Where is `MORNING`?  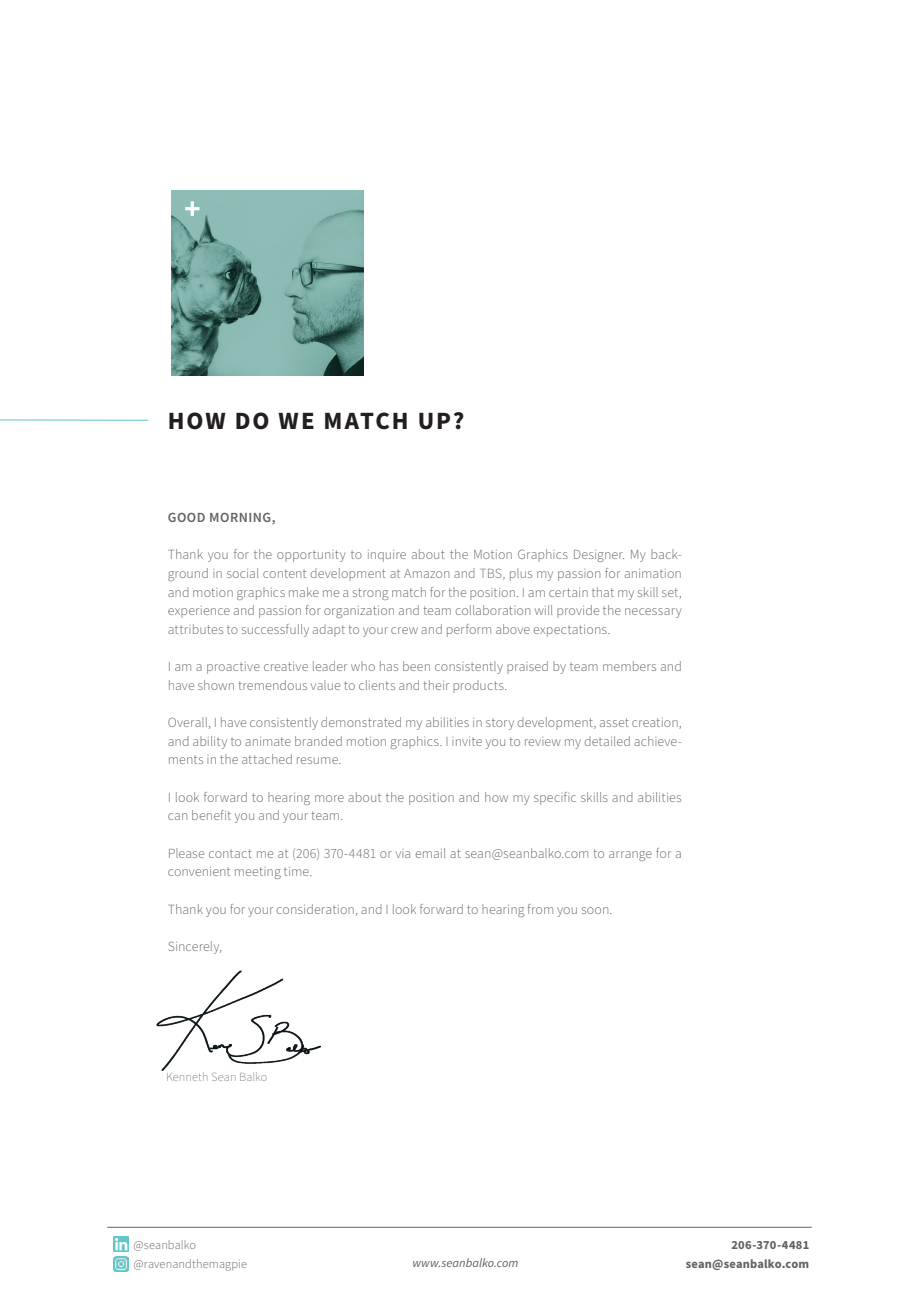 MORNING is located at coordinates (241, 518).
